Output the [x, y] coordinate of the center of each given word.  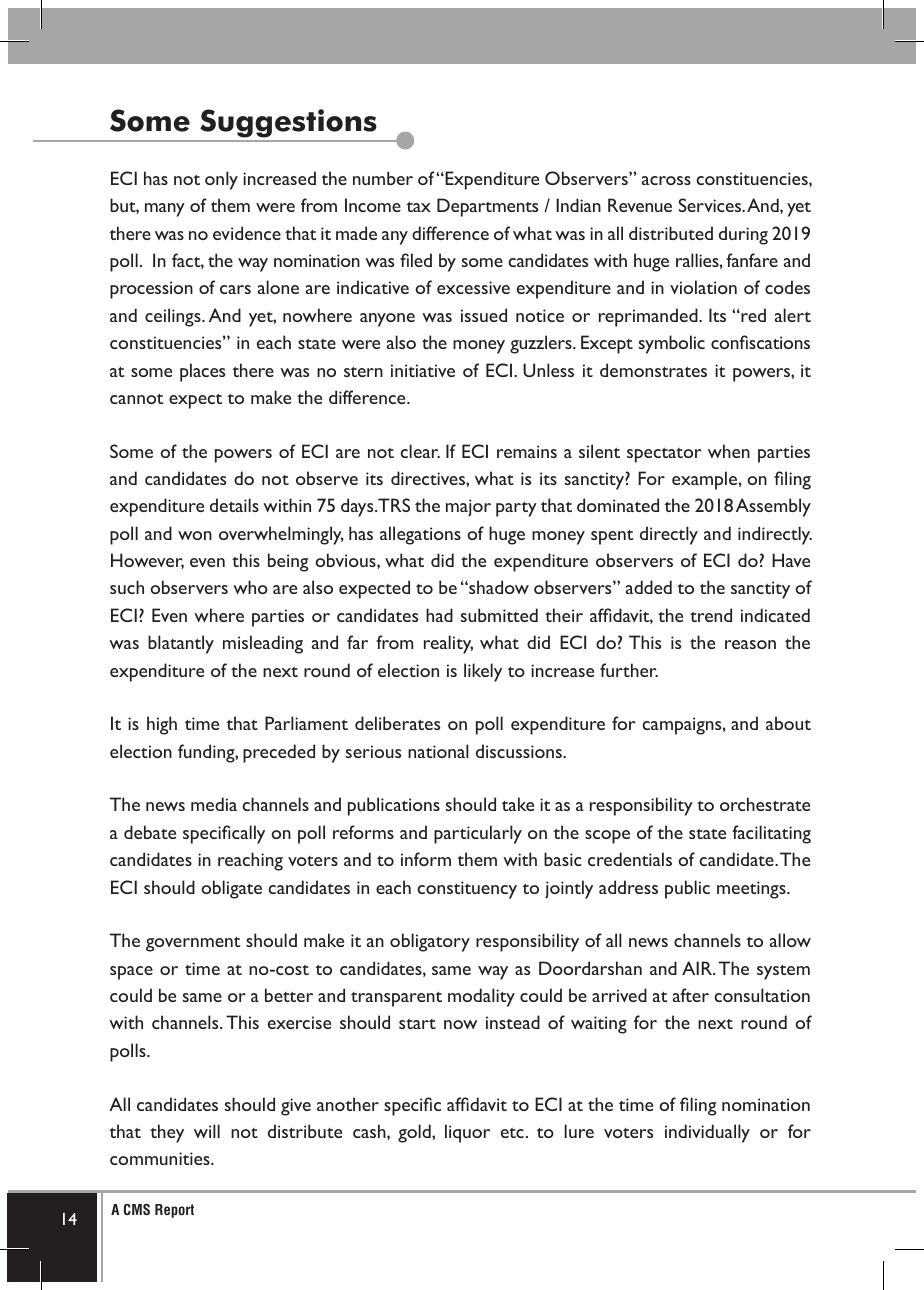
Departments [487, 207]
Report [174, 1211]
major [468, 508]
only [221, 180]
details [234, 505]
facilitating [771, 834]
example [704, 480]
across [666, 180]
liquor [467, 1133]
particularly [478, 834]
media [214, 804]
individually [707, 1133]
